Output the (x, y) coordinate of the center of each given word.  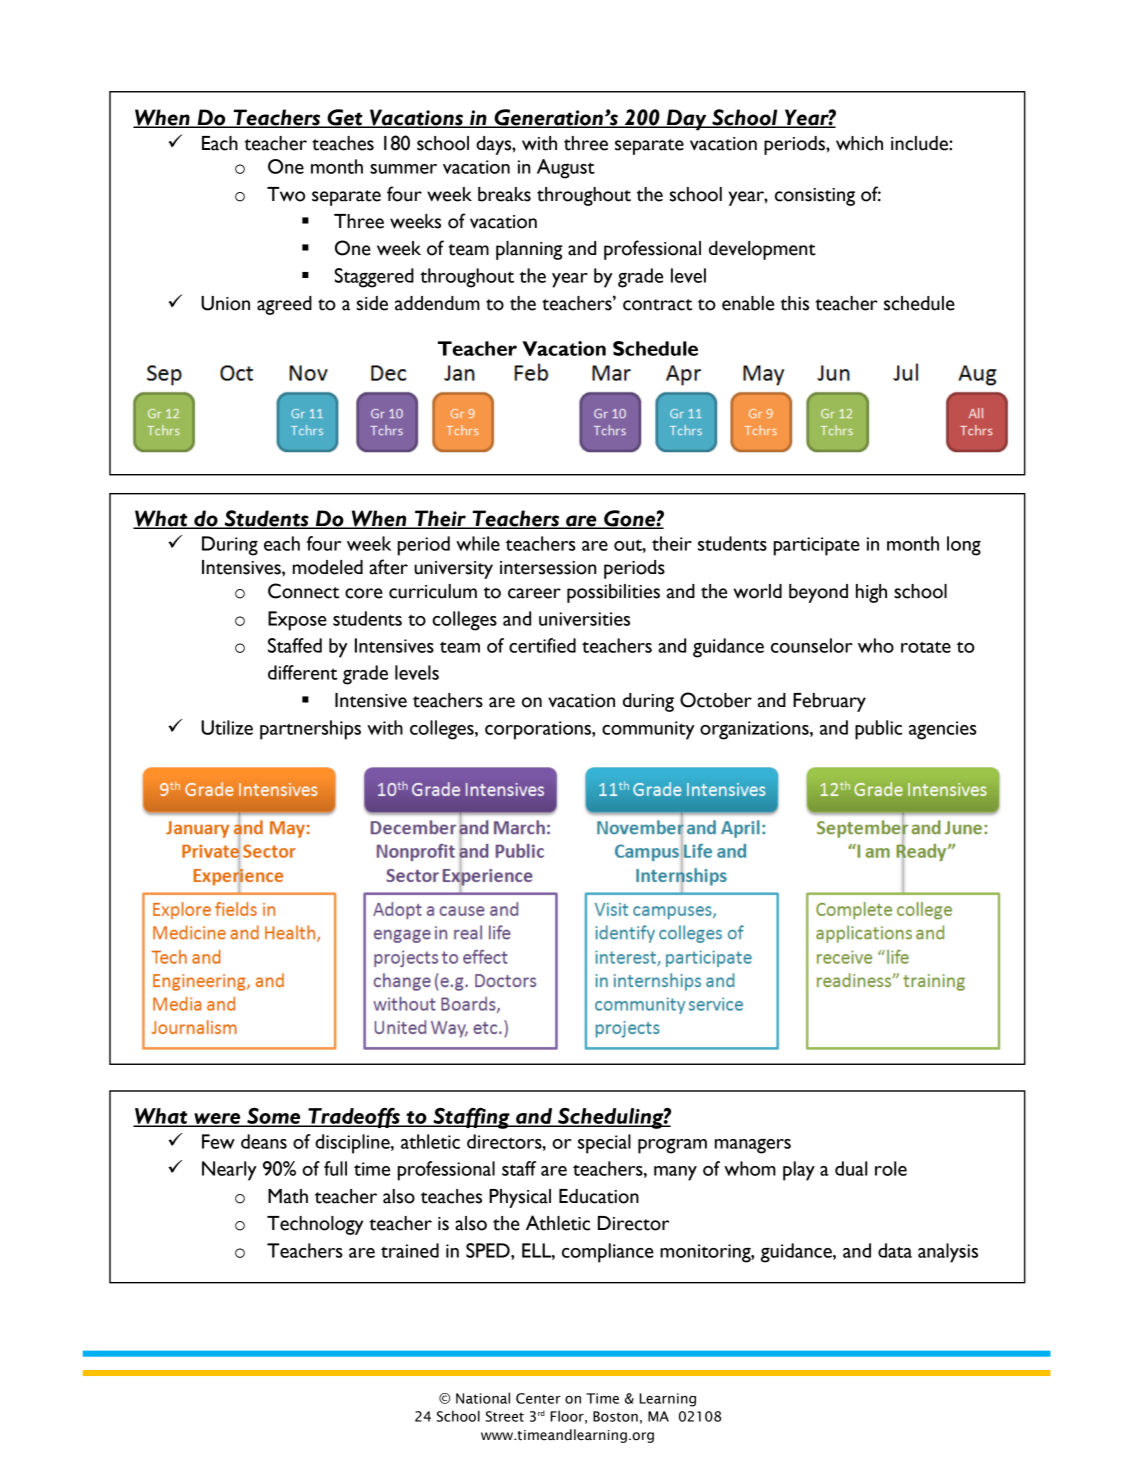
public (878, 730)
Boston (615, 1416)
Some (274, 1117)
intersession (548, 568)
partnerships (310, 730)
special (604, 1144)
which (859, 143)
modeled (328, 567)
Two (286, 194)
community (648, 730)
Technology (315, 1225)
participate (817, 546)
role (891, 1168)
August (566, 169)
